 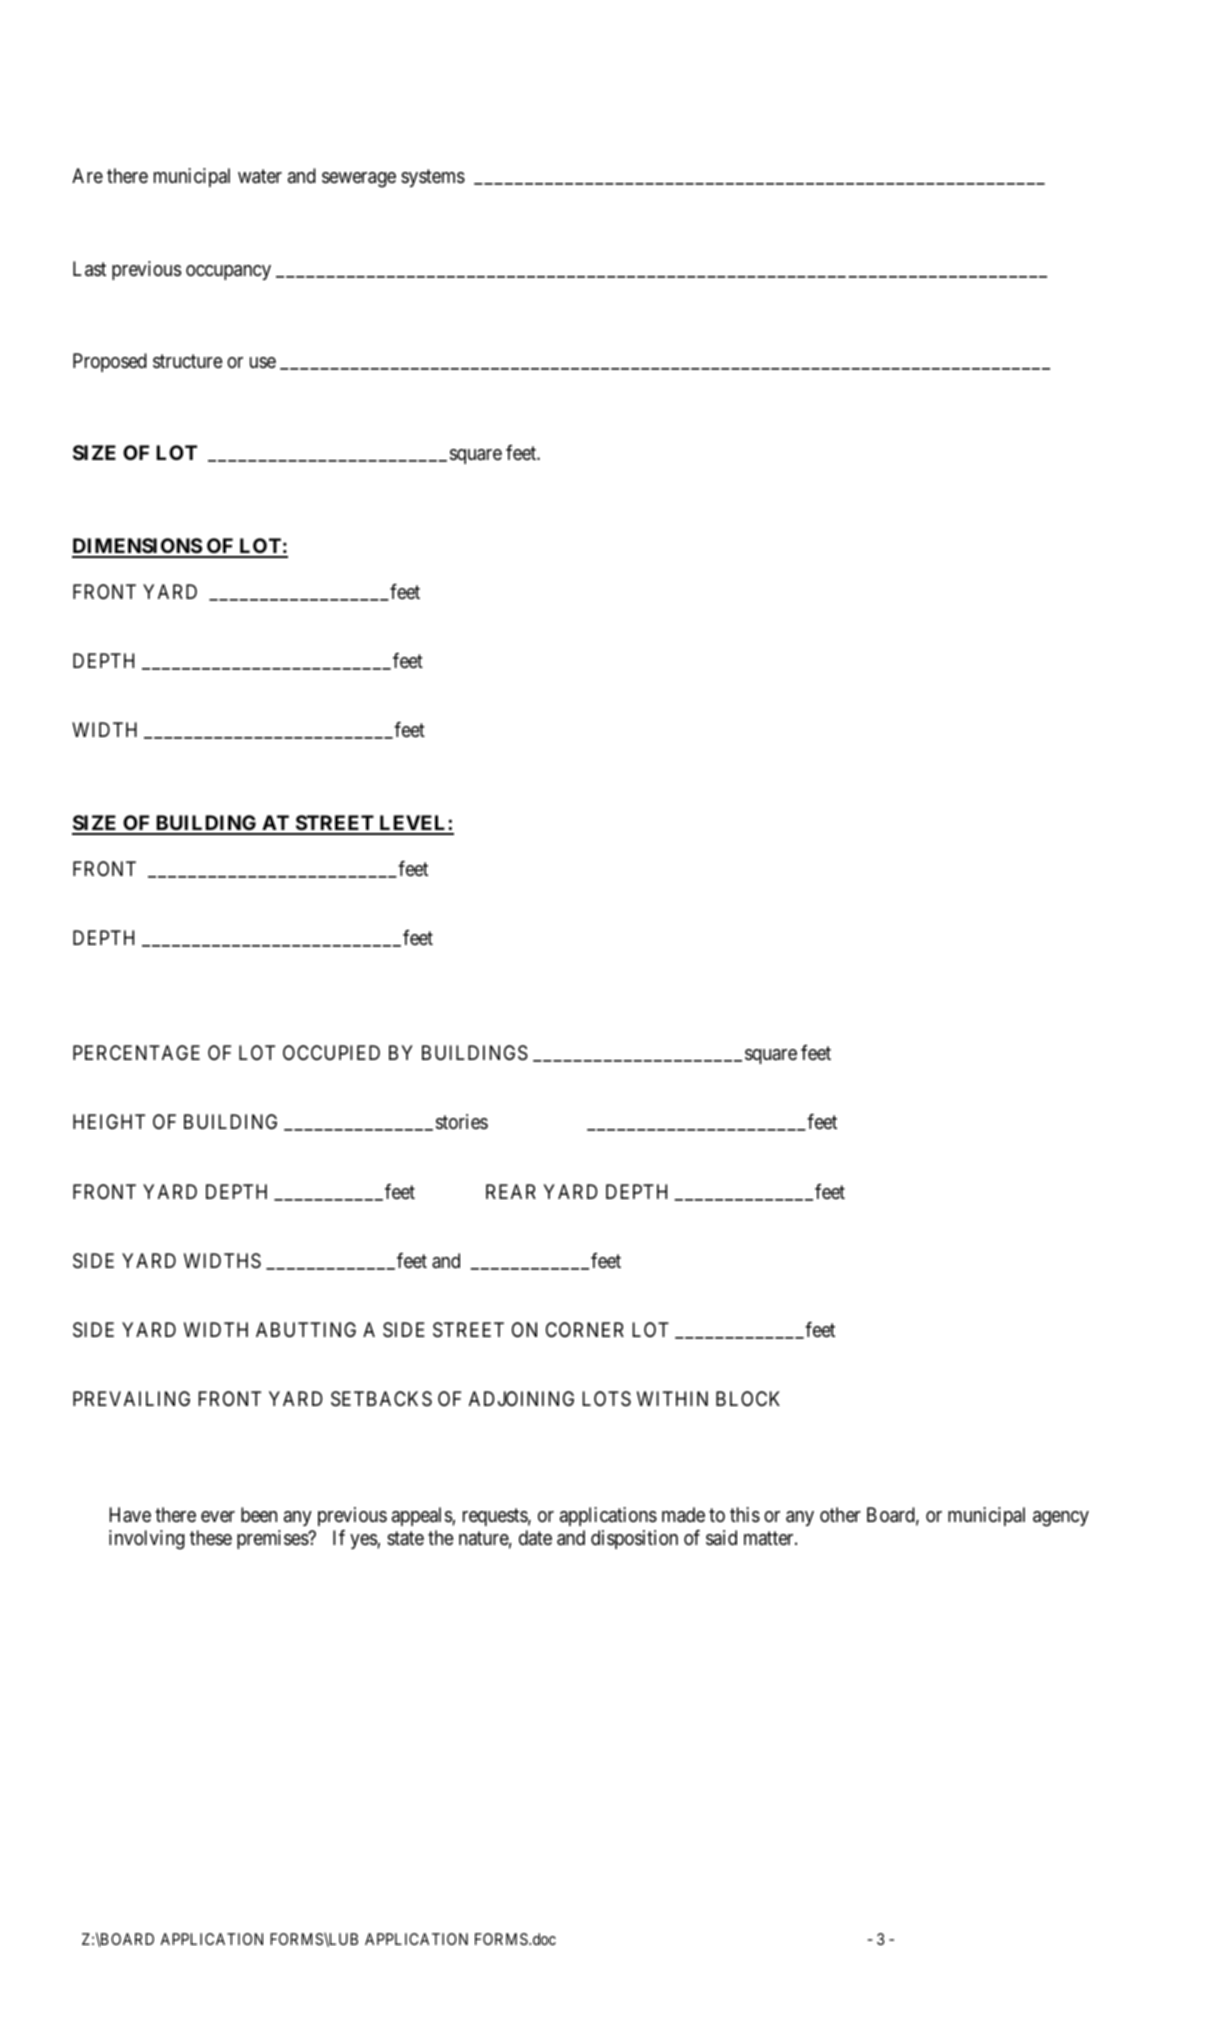 I want to click on sewerage, so click(x=359, y=180).
